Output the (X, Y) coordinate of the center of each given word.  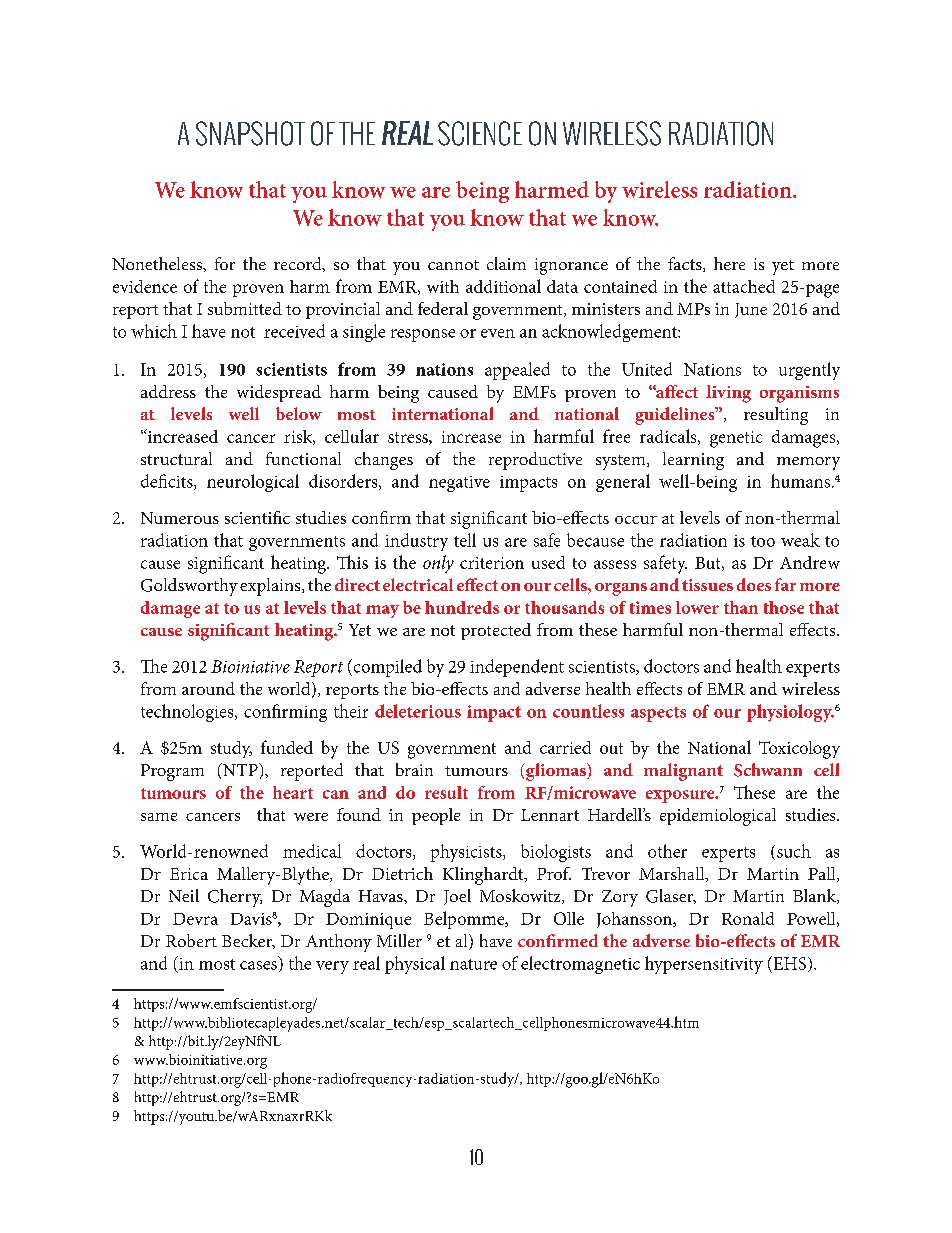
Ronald (748, 918)
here (729, 263)
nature (473, 964)
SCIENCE (480, 133)
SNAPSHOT (250, 133)
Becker (248, 941)
